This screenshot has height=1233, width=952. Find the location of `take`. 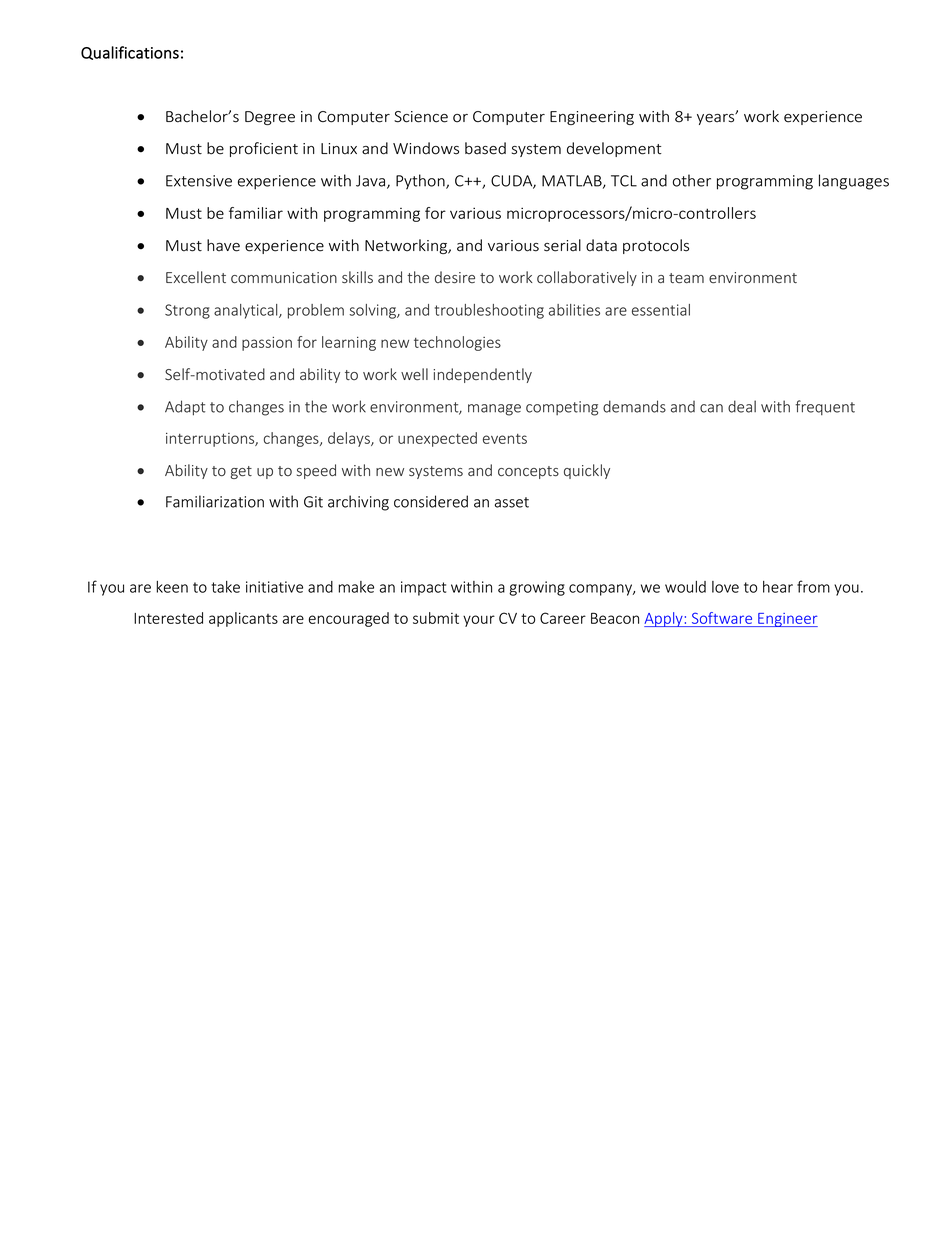

take is located at coordinates (226, 587).
